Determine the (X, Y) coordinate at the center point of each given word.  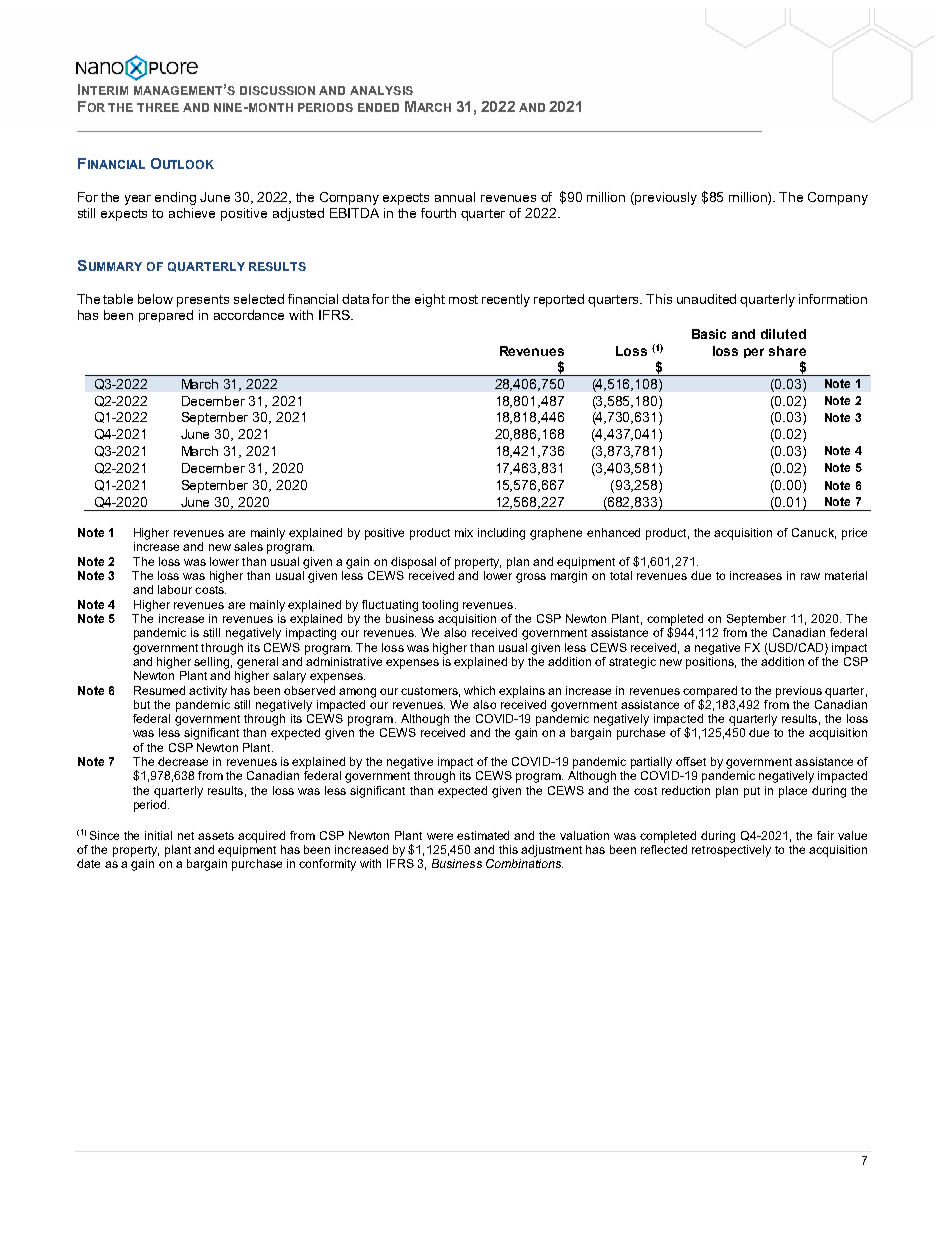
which (479, 690)
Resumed (159, 690)
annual (455, 197)
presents (203, 301)
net (186, 836)
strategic (632, 663)
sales (248, 546)
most (463, 299)
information (833, 299)
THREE (158, 107)
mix (464, 532)
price (854, 534)
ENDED (378, 107)
